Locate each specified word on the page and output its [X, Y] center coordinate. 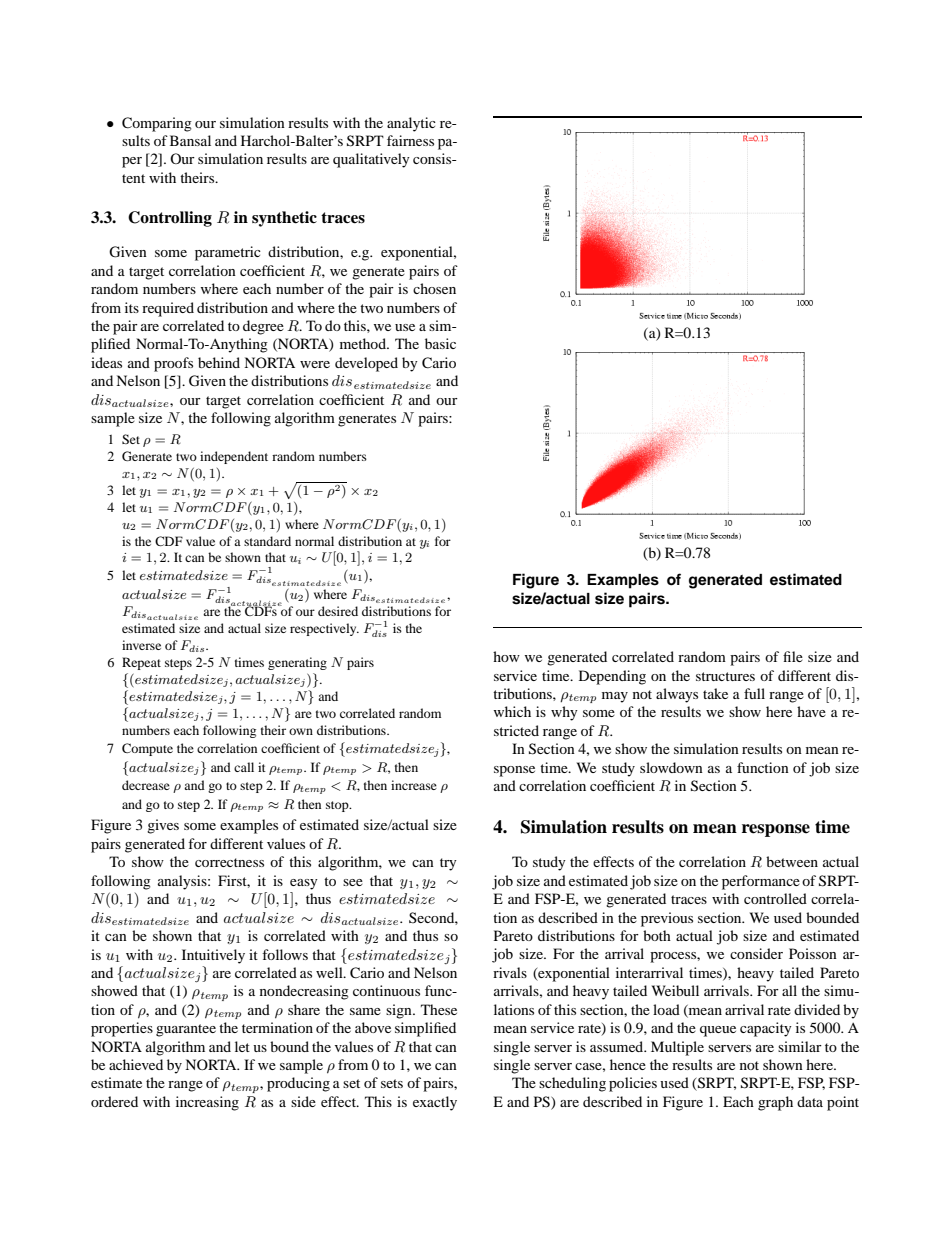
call [244, 767]
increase [414, 785]
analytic [411, 124]
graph [775, 1103]
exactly [435, 1103]
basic [440, 343]
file [793, 656]
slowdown [671, 767]
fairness [410, 140]
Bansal [190, 140]
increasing [207, 1103]
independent [234, 457]
